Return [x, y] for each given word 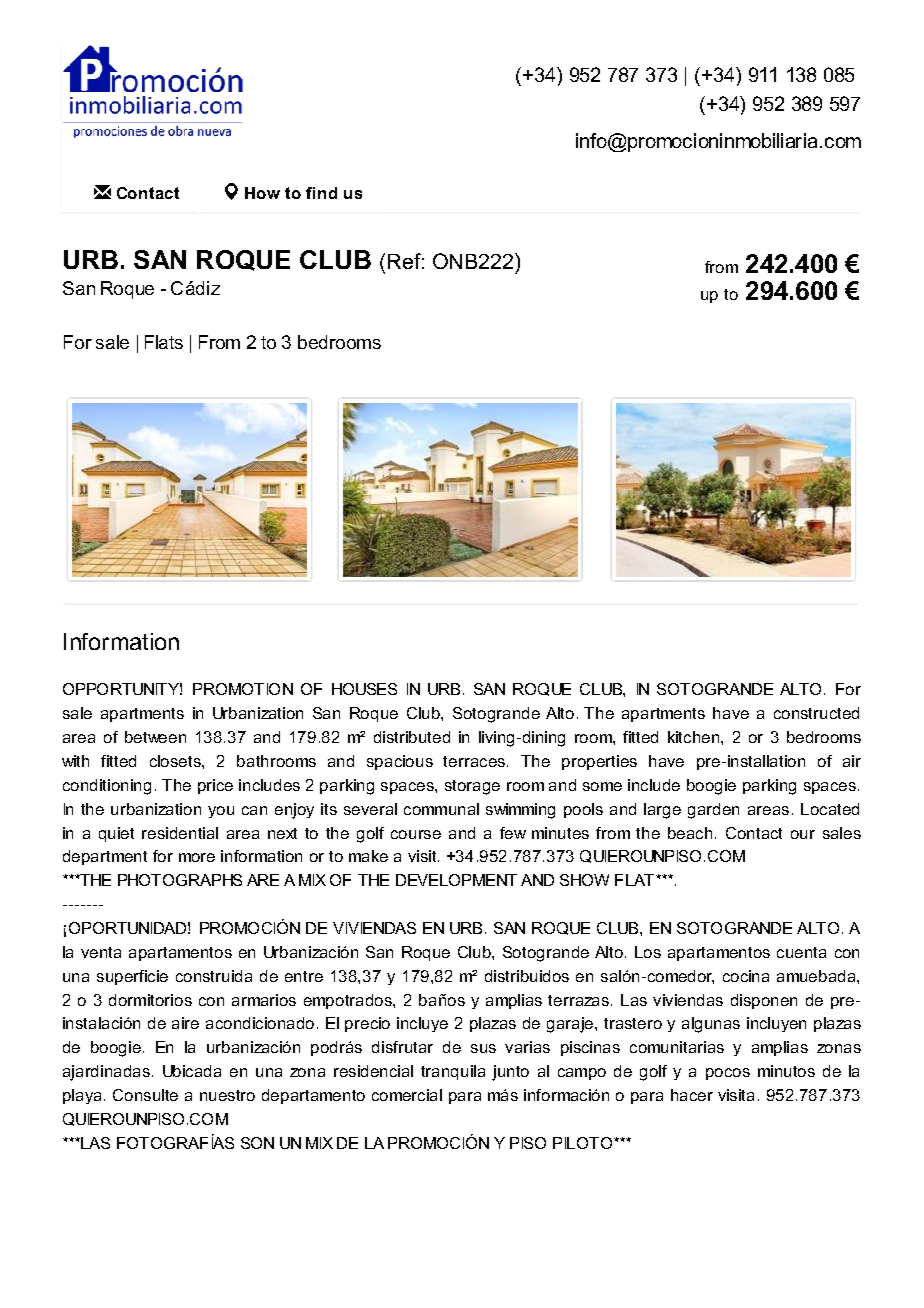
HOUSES [364, 689]
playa [82, 1096]
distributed [412, 737]
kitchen [693, 737]
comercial [407, 1095]
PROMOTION [243, 689]
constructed [816, 713]
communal [441, 809]
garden [713, 811]
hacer [692, 1095]
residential [180, 833]
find [321, 193]
